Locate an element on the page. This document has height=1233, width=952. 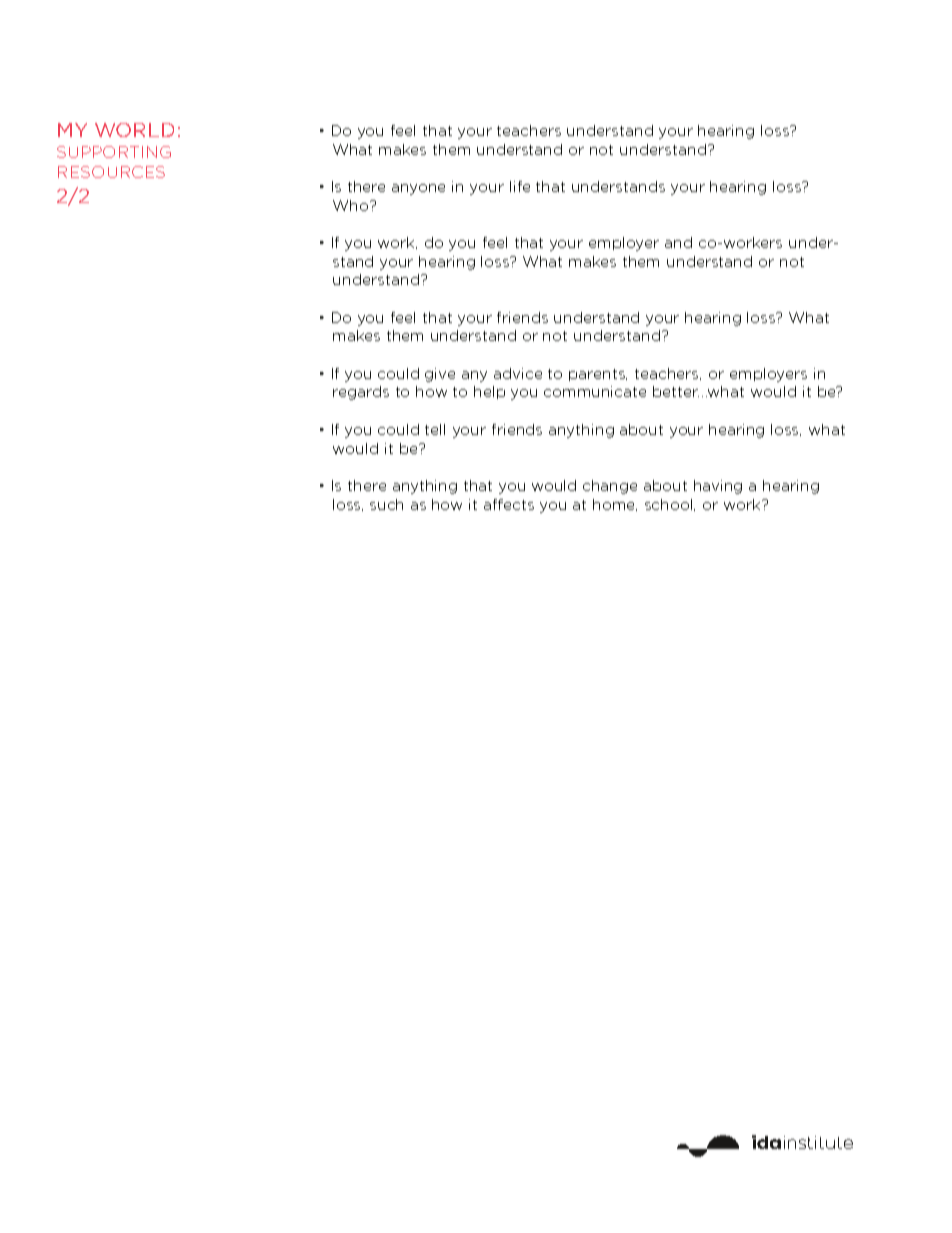
such is located at coordinates (386, 504).
